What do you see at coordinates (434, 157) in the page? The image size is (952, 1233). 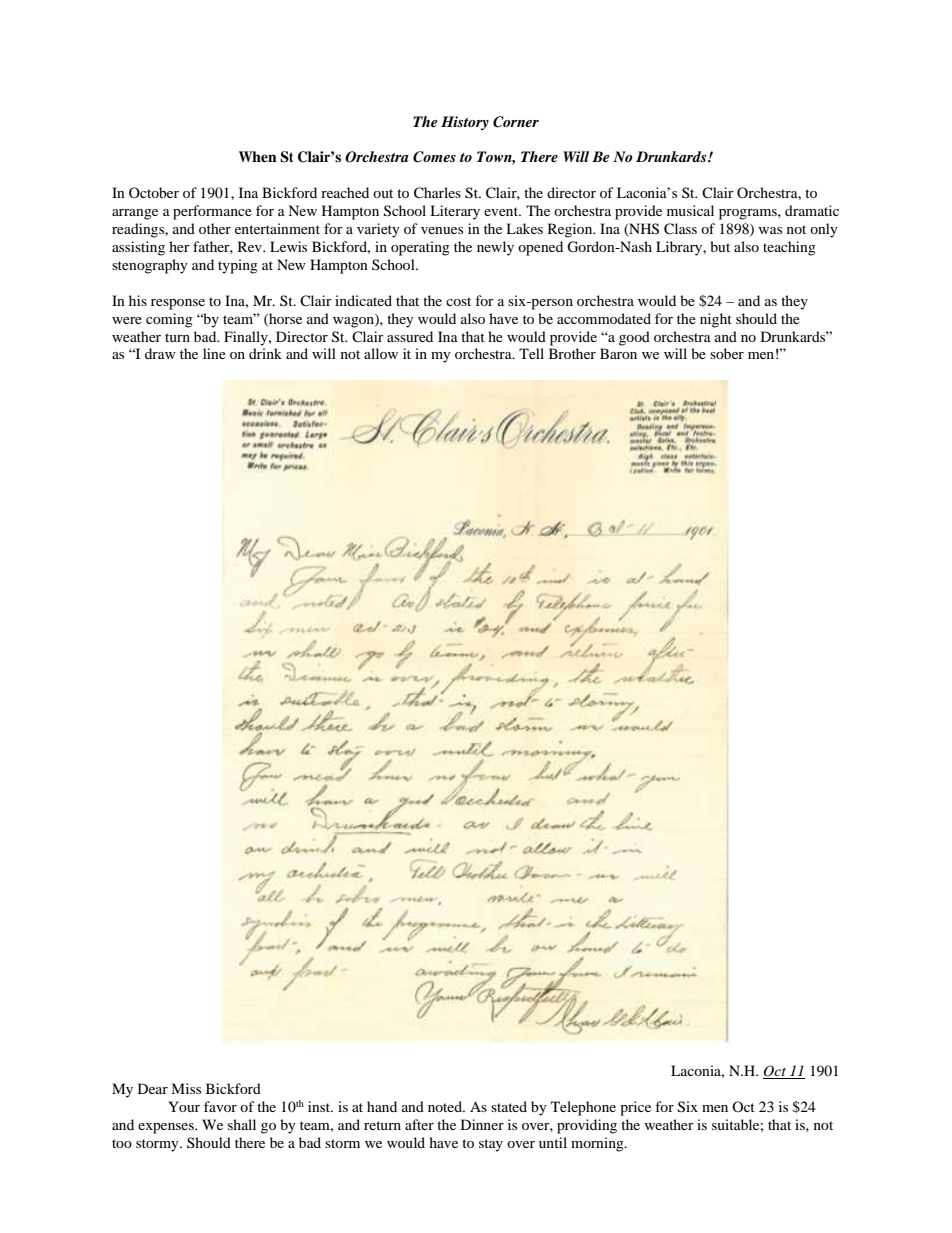 I see `Comes` at bounding box center [434, 157].
